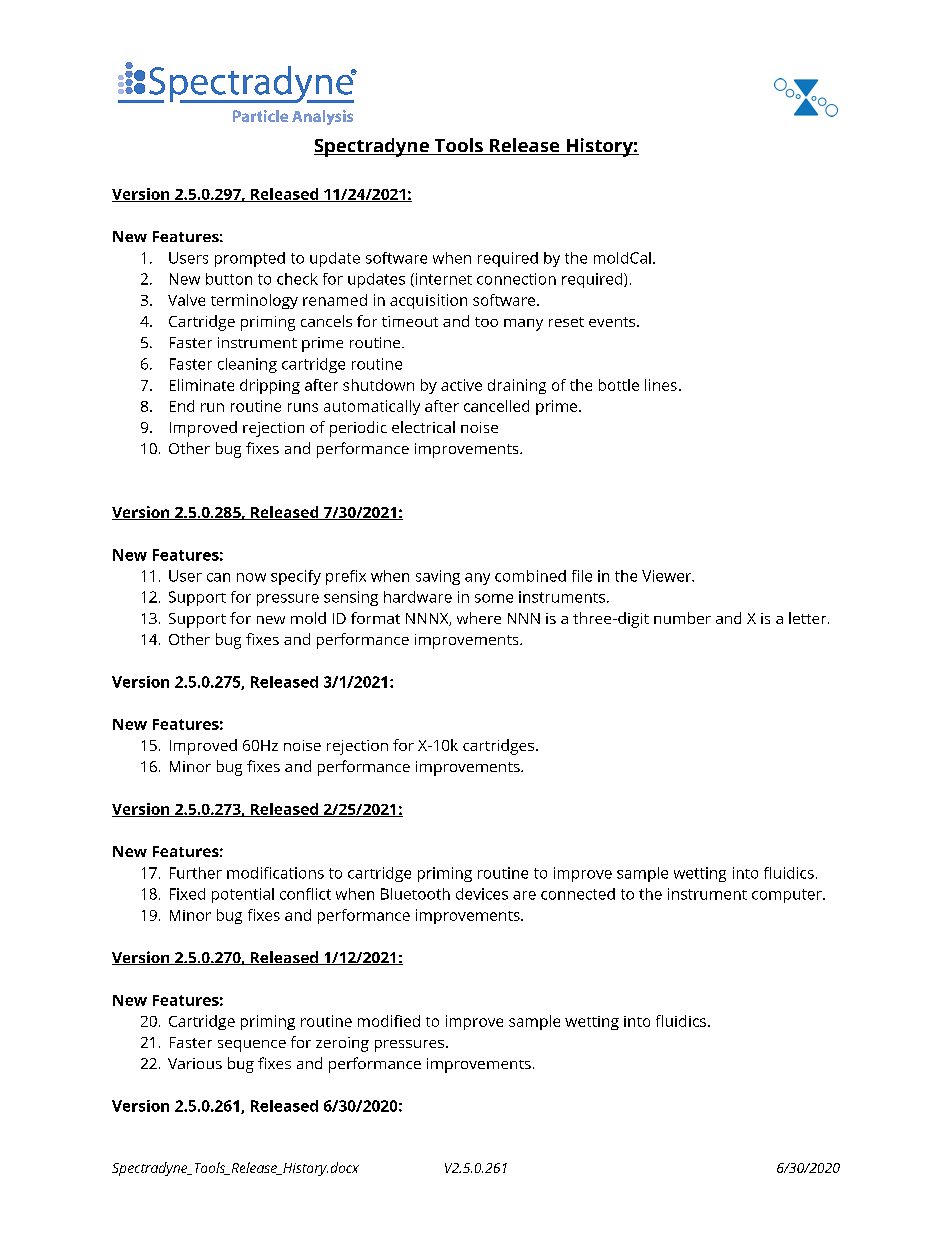  Describe the element at coordinates (516, 279) in the page. I see `connection` at that location.
